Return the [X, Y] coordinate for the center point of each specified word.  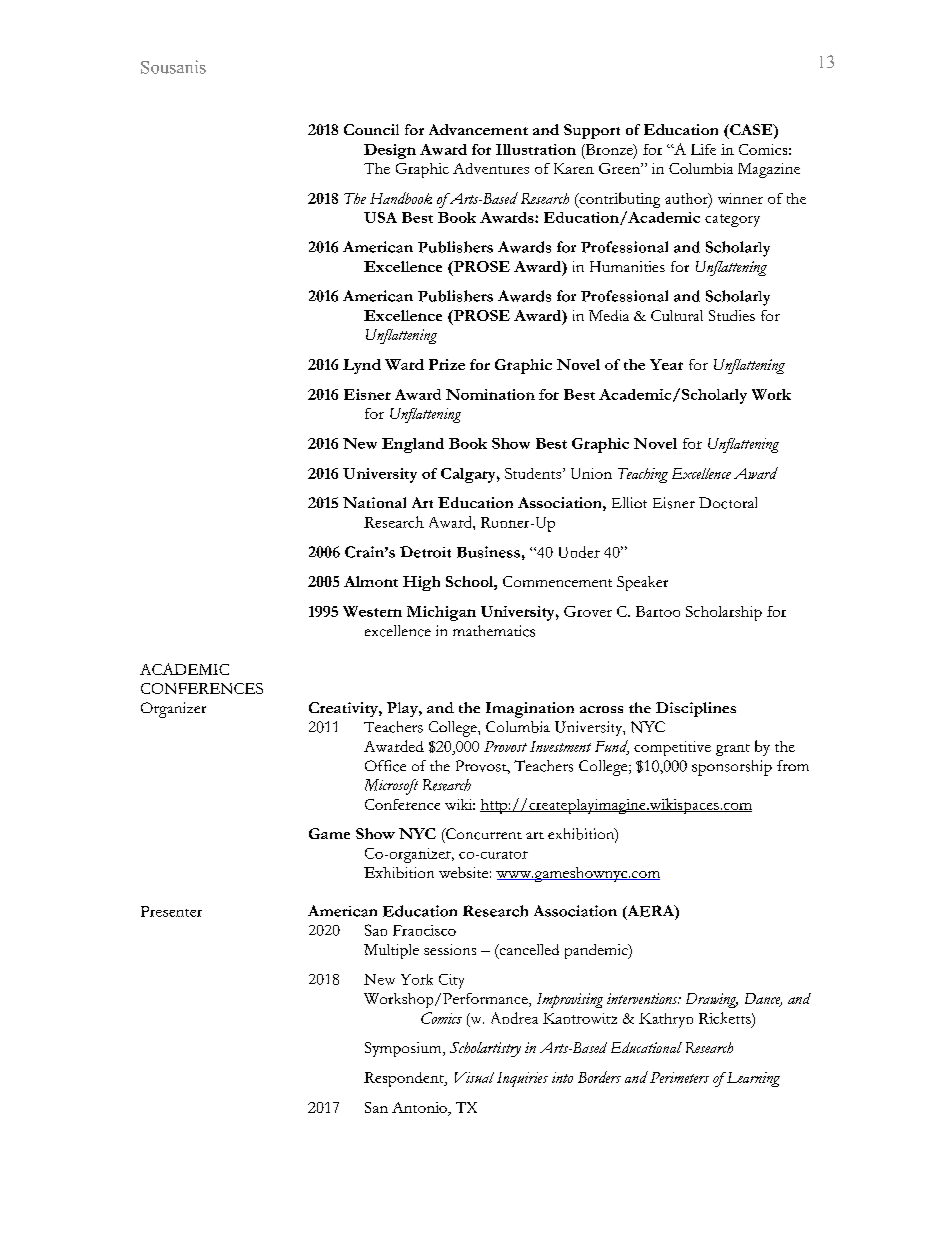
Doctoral [728, 503]
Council [371, 129]
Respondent [405, 1079]
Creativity [344, 709]
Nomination [490, 394]
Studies [732, 315]
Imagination [530, 710]
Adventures [491, 168]
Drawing [712, 1000]
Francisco [424, 930]
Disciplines [696, 709]
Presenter [171, 911]
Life [703, 149]
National [374, 502]
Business [488, 552]
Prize [447, 364]
